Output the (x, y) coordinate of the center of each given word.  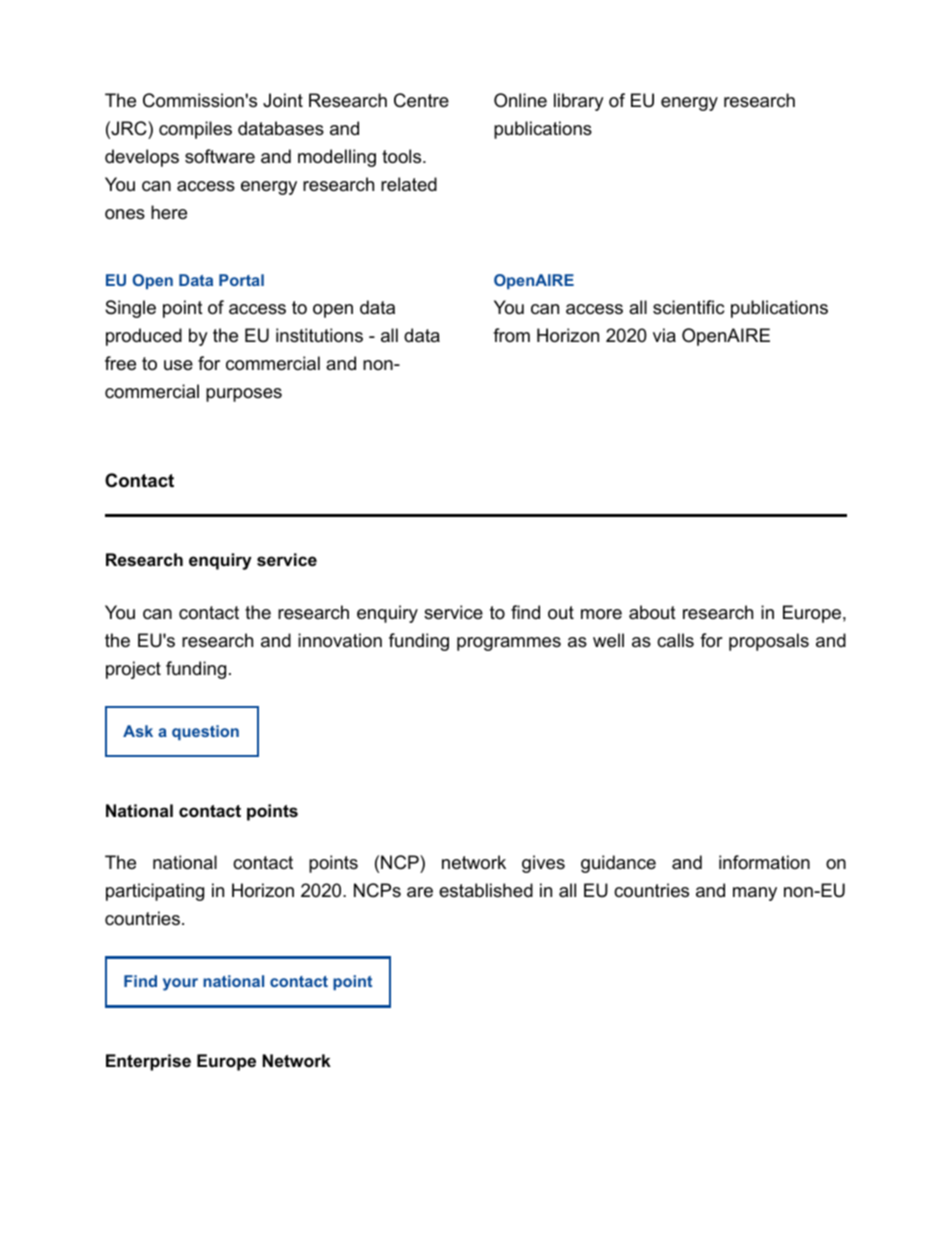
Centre (421, 100)
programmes (509, 644)
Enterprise (148, 1062)
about (652, 612)
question (205, 732)
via (664, 335)
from (511, 335)
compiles (195, 130)
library (579, 102)
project (133, 670)
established (486, 890)
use (178, 365)
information (764, 862)
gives (543, 864)
